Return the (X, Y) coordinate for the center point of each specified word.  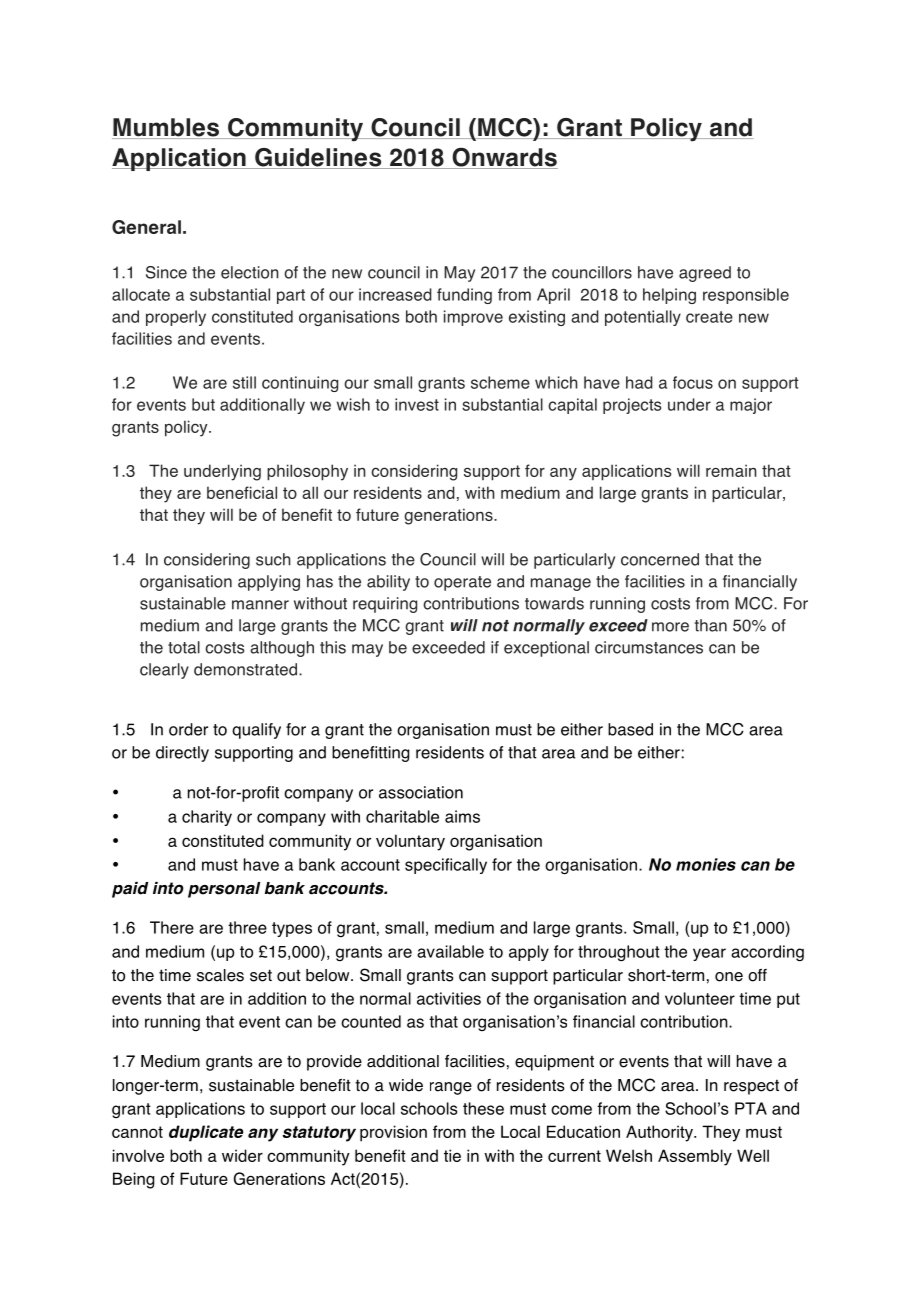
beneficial (242, 492)
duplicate (206, 1133)
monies (706, 864)
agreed (705, 274)
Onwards (504, 158)
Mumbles (167, 128)
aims (462, 816)
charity (207, 818)
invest (417, 404)
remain (731, 470)
